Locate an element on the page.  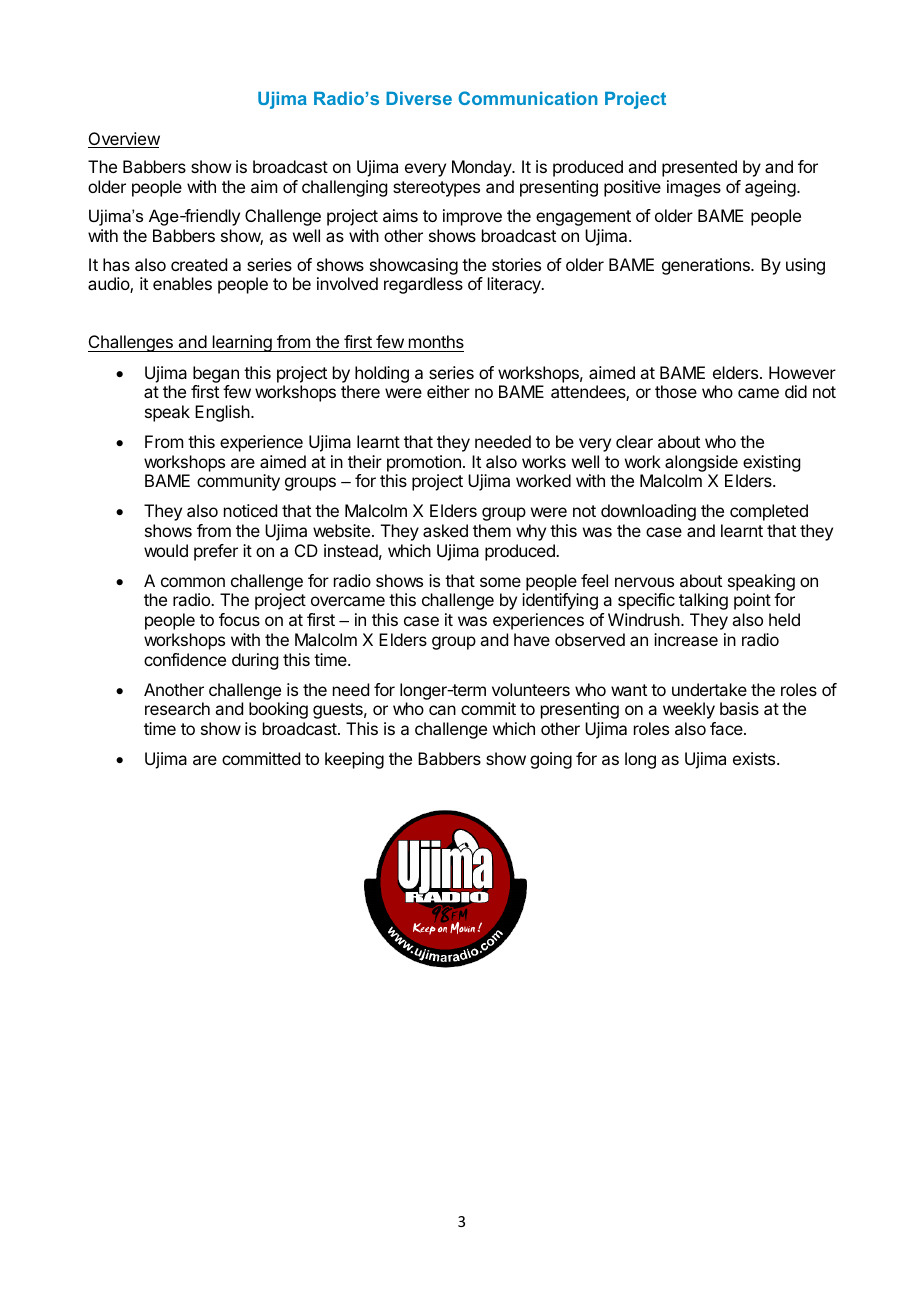
focus is located at coordinates (239, 619).
